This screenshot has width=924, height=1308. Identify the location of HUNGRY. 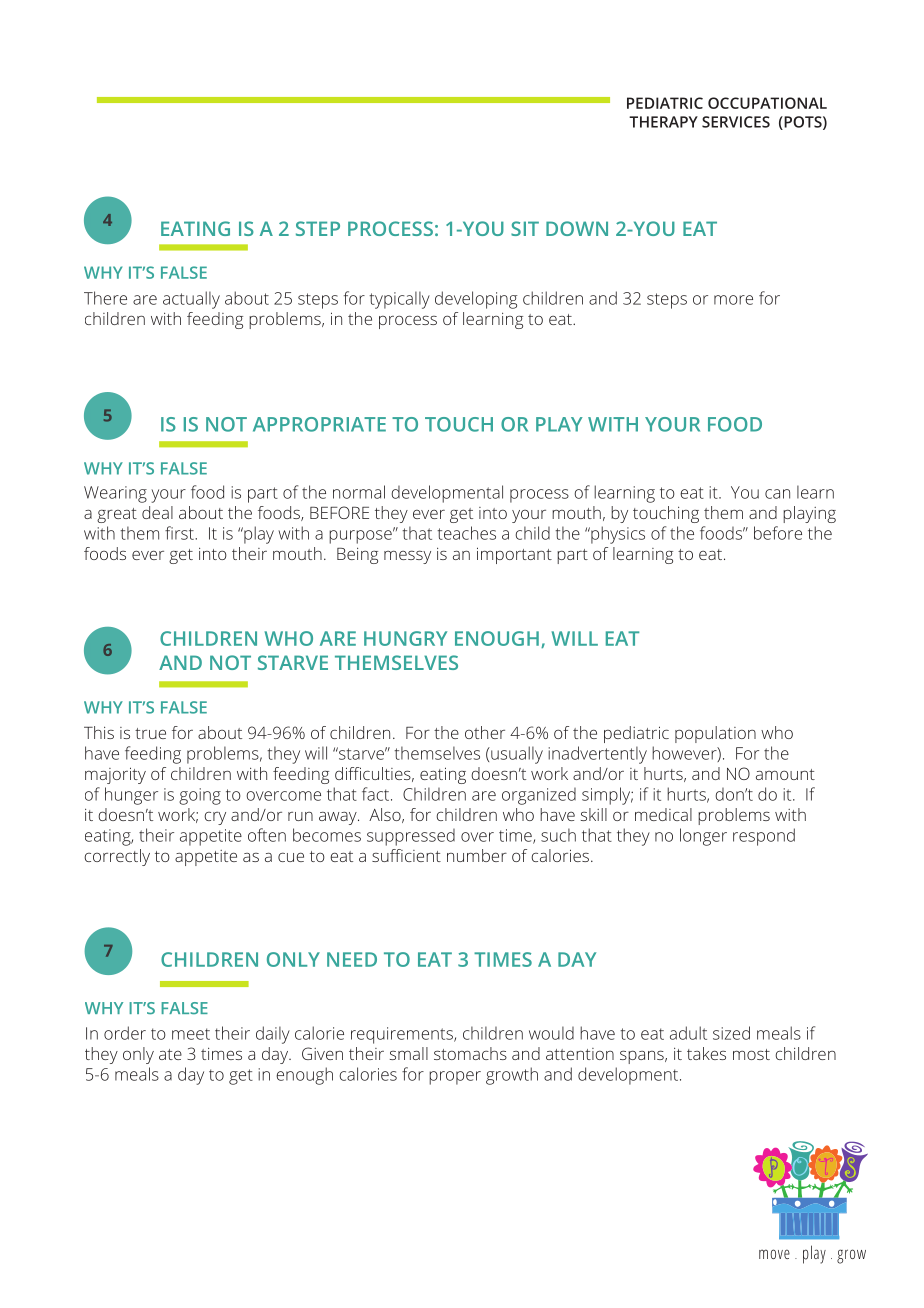
(405, 638).
